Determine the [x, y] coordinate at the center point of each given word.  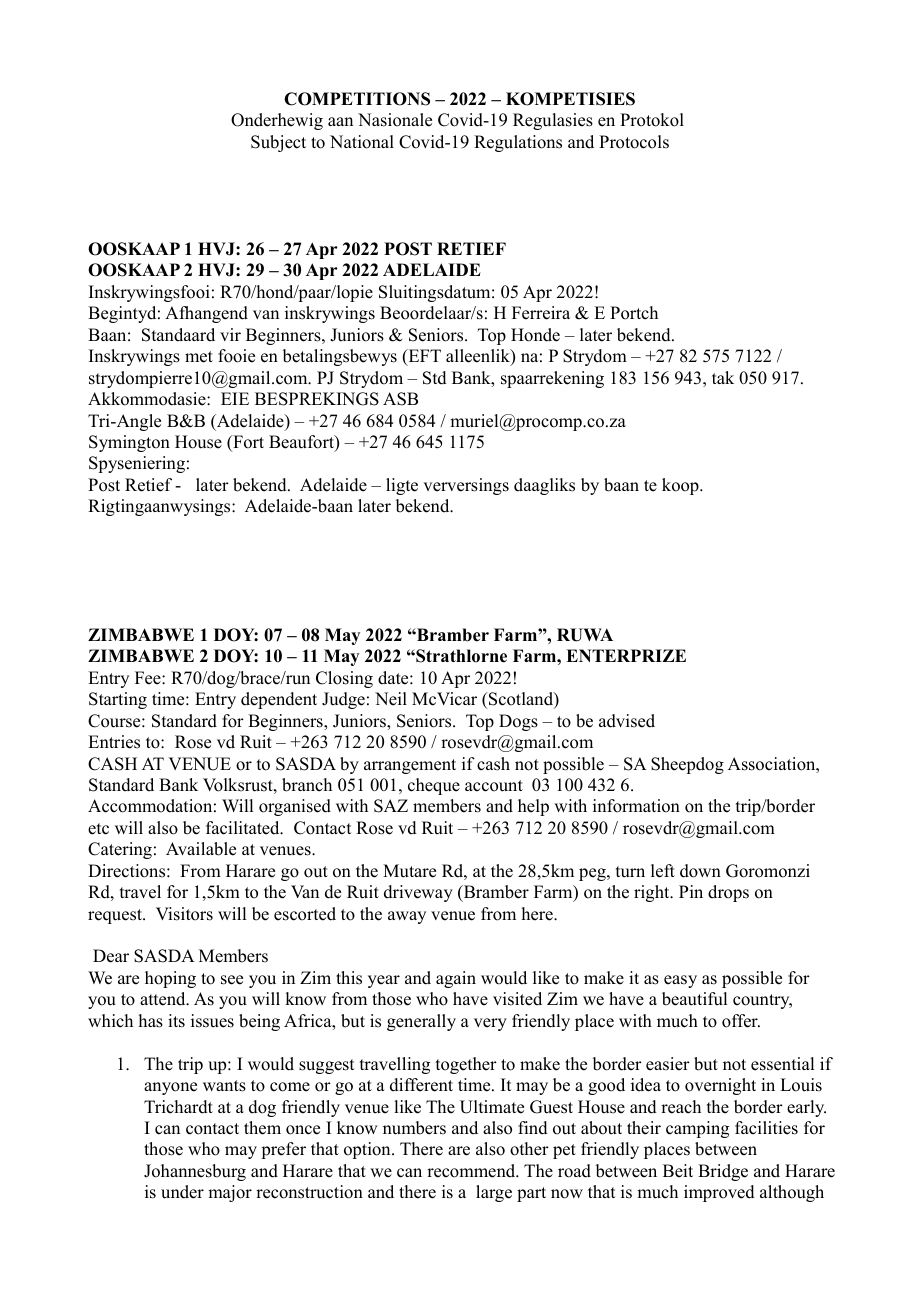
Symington [129, 443]
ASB [400, 399]
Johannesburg [195, 1172]
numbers [414, 1128]
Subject [278, 143]
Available [201, 849]
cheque [434, 786]
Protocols [634, 142]
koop [681, 486]
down [700, 871]
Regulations [518, 143]
